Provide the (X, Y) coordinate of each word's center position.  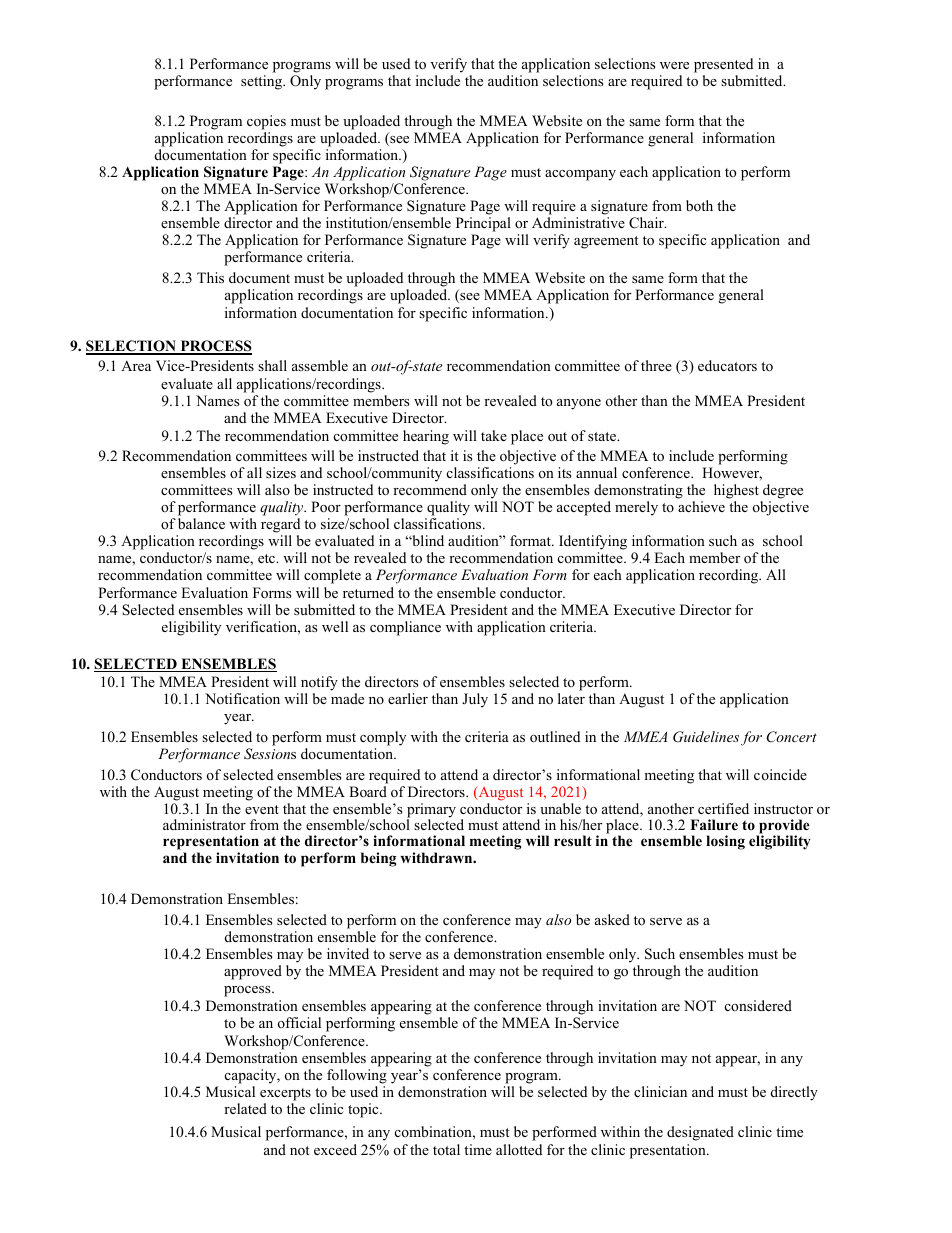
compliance (405, 628)
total (446, 1149)
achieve (701, 506)
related (245, 1108)
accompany (580, 175)
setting (263, 82)
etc (267, 558)
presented (723, 65)
